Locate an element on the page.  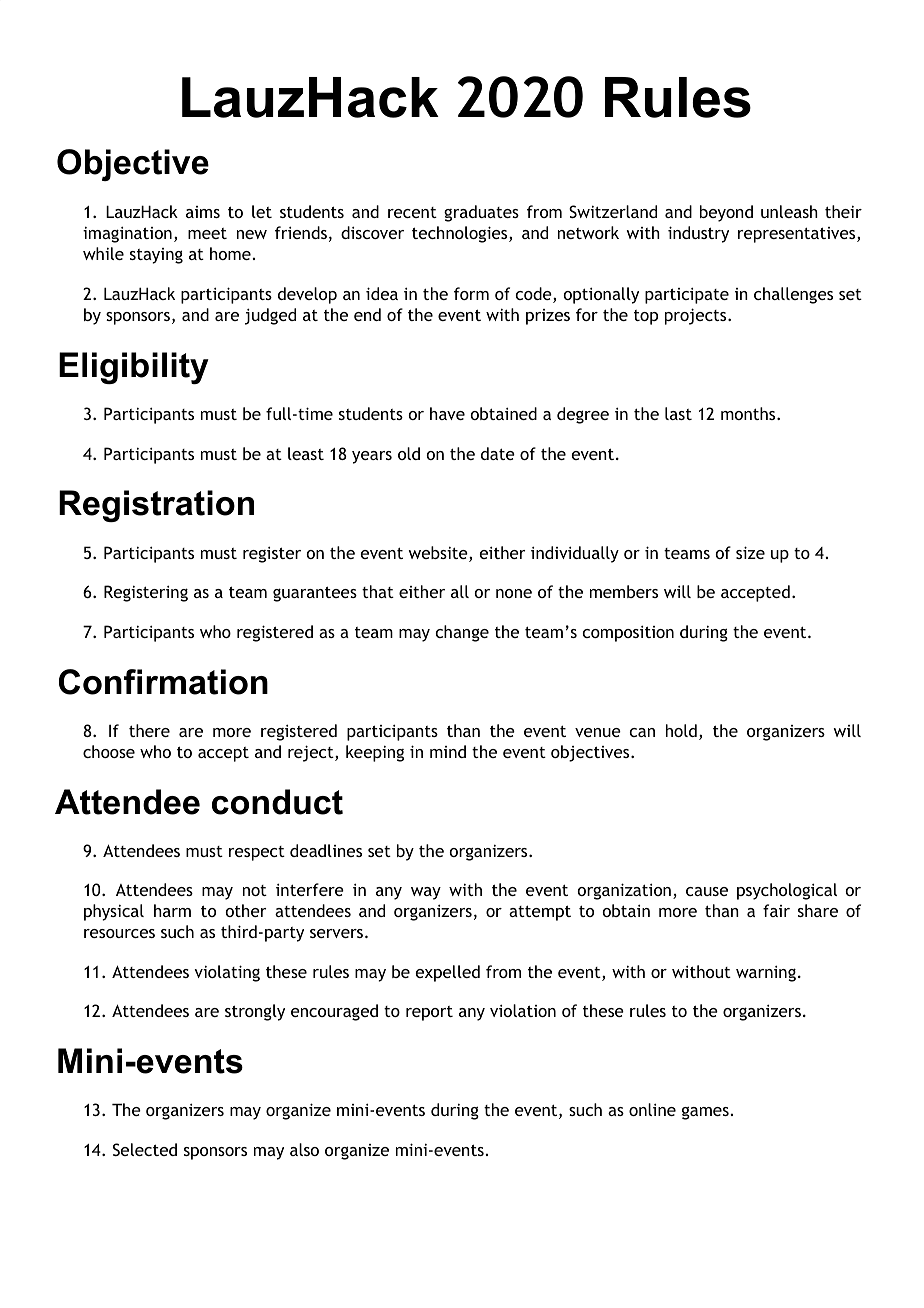
representatives is located at coordinates (798, 235).
